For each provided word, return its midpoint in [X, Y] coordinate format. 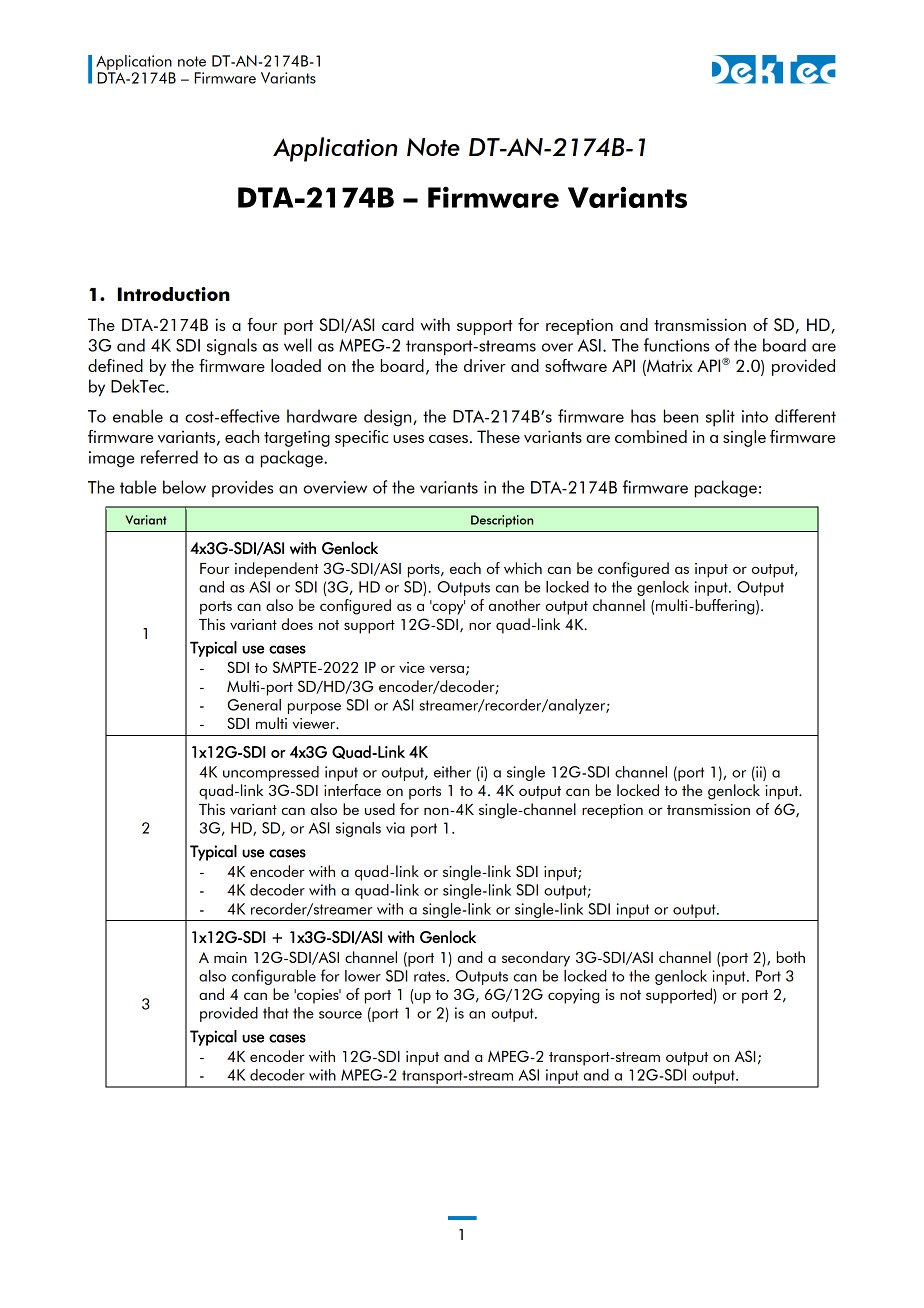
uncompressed [271, 773]
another [515, 605]
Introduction [174, 294]
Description [502, 521]
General [254, 705]
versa [446, 669]
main [230, 957]
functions [676, 345]
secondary [536, 959]
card [398, 324]
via [395, 828]
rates [431, 976]
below [184, 487]
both [791, 957]
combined [651, 436]
